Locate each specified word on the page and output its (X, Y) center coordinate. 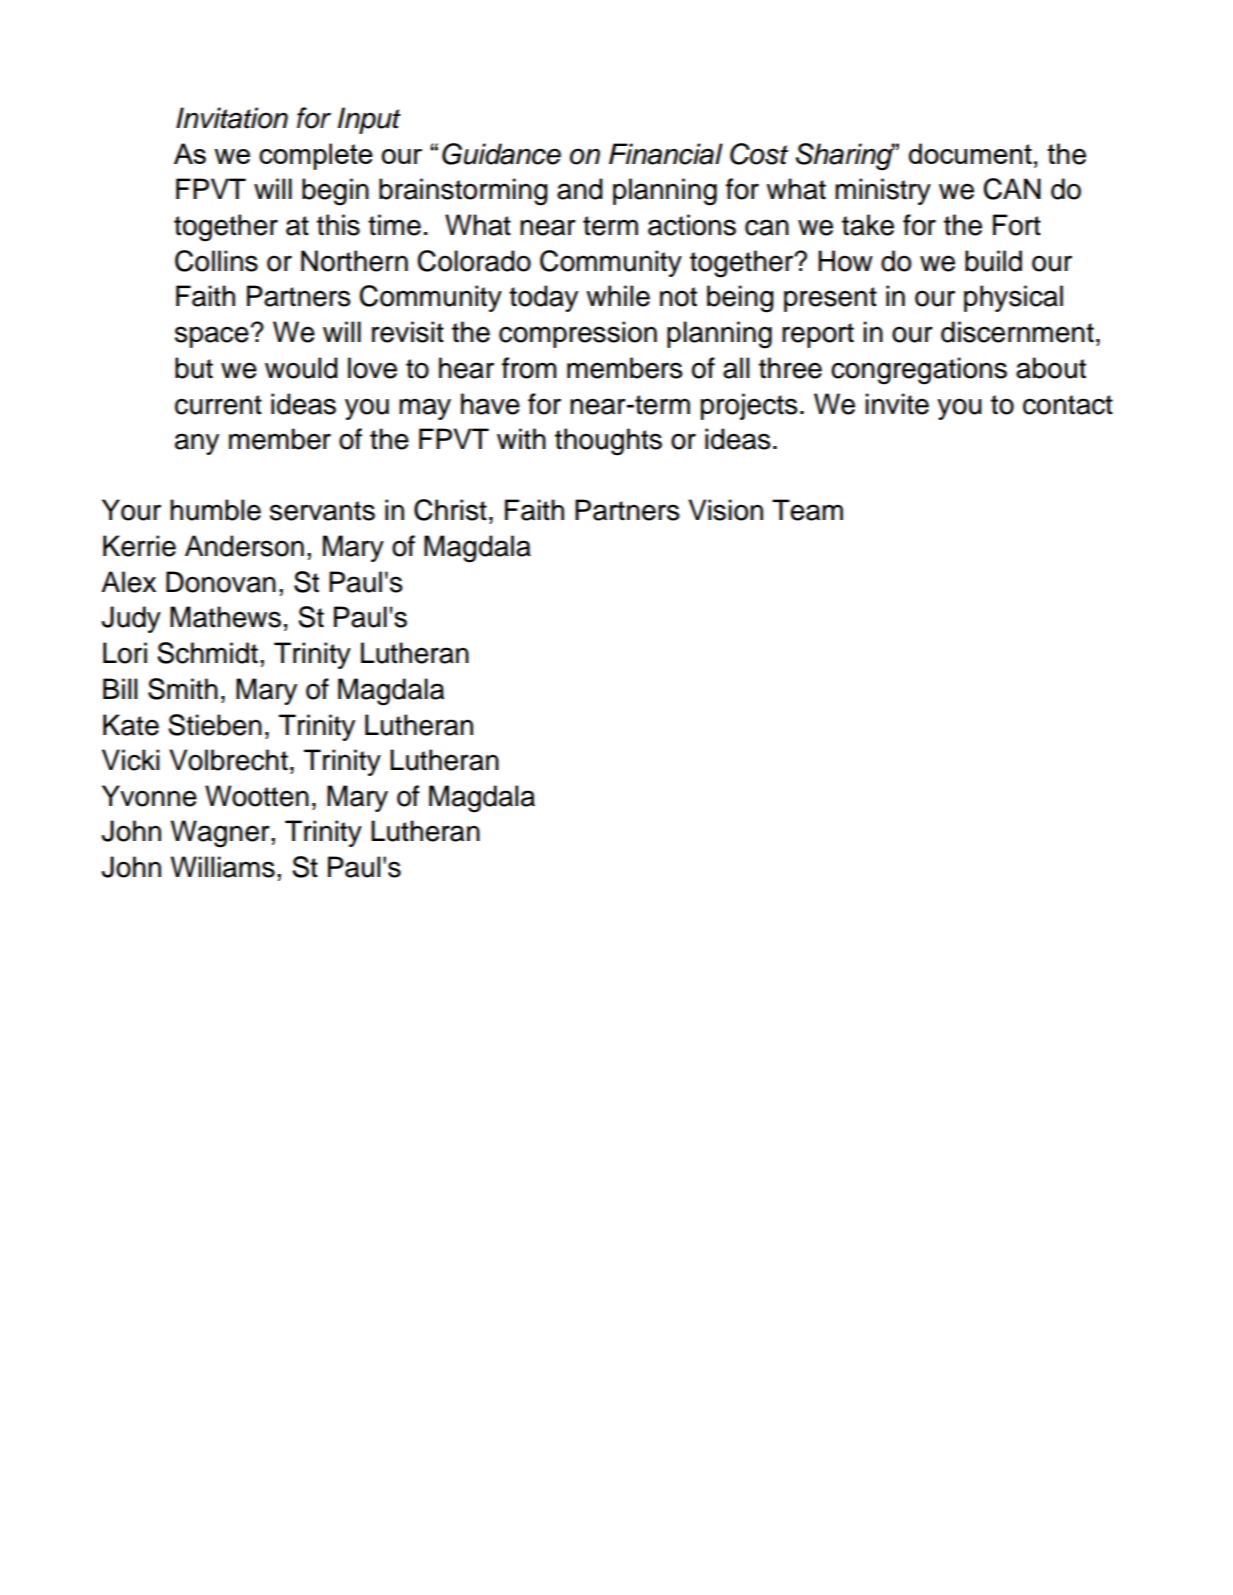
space (212, 337)
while (618, 296)
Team (807, 510)
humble (215, 510)
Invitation (232, 118)
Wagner (221, 834)
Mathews (225, 617)
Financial (666, 154)
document (970, 153)
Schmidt (207, 653)
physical (1013, 298)
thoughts (608, 442)
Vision (725, 510)
